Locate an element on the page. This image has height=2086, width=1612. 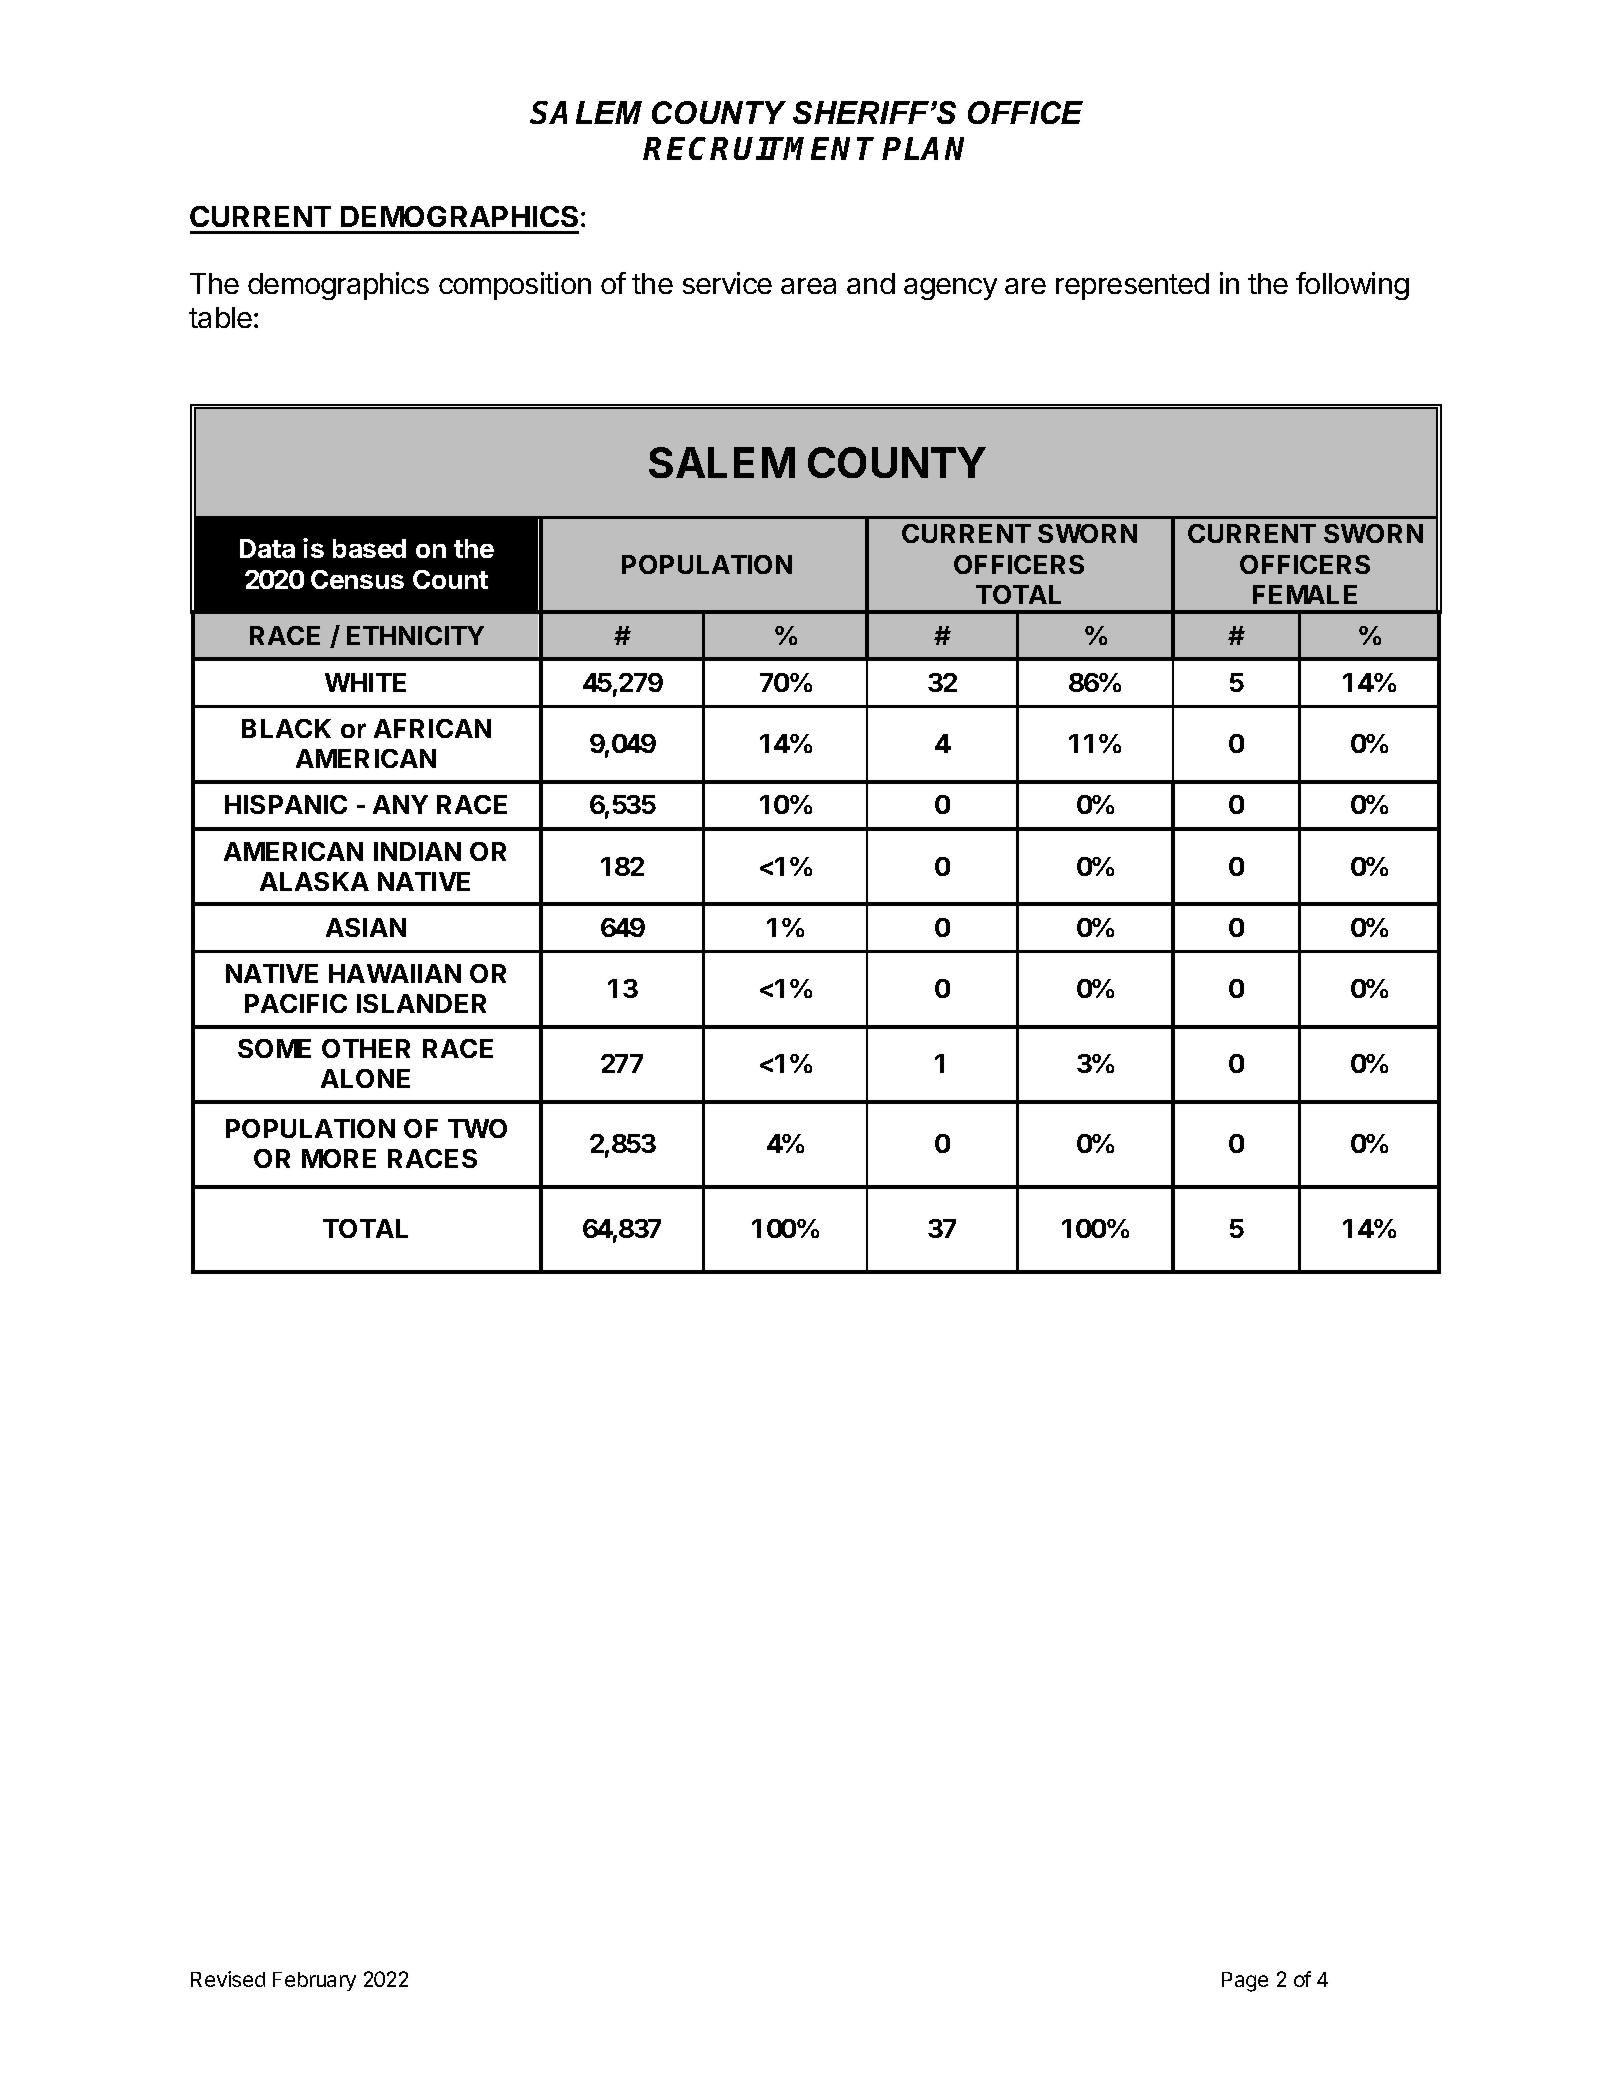
FEMALE is located at coordinates (1305, 594).
